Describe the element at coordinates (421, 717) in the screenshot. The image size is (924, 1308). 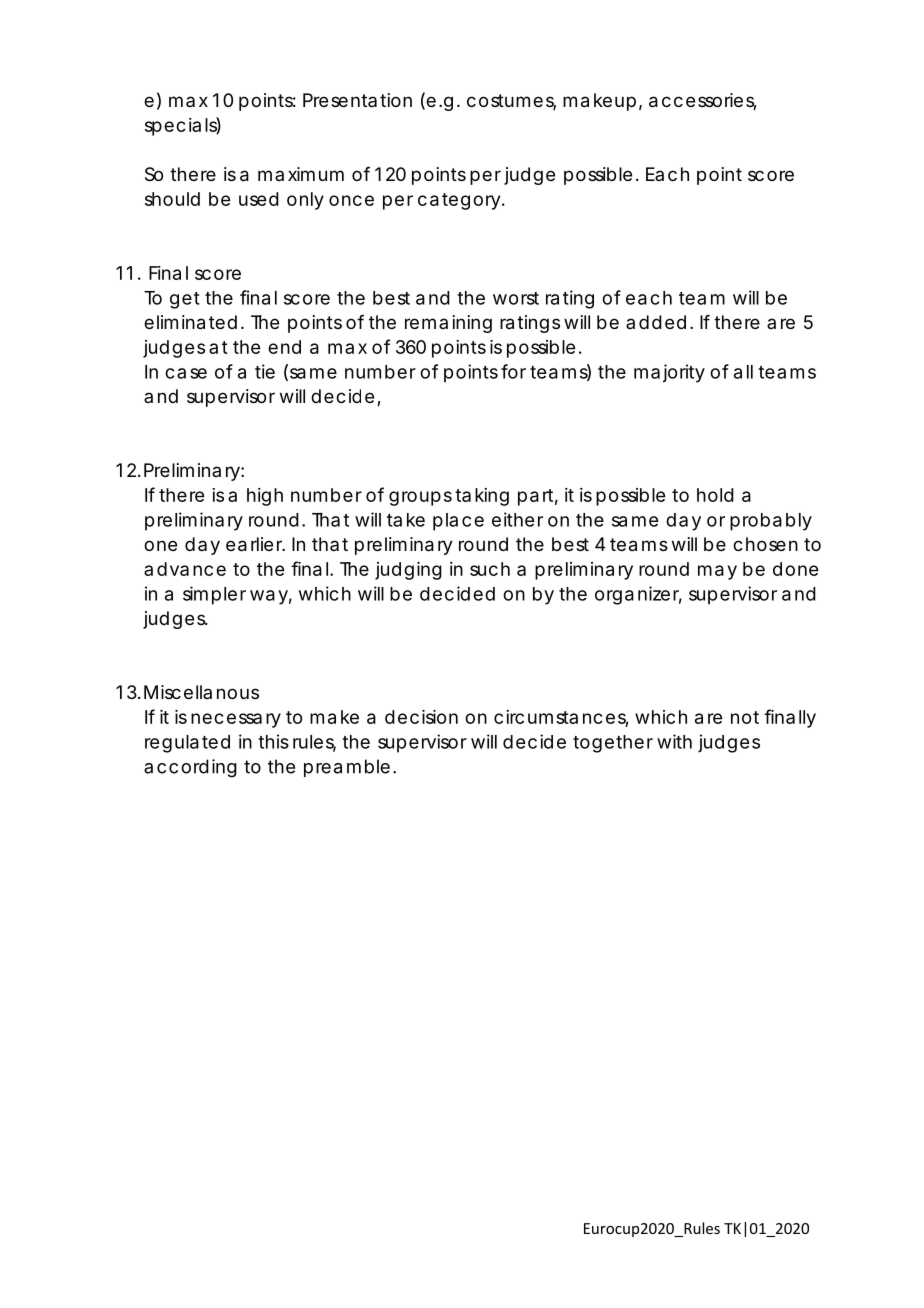
I see `decision` at that location.
